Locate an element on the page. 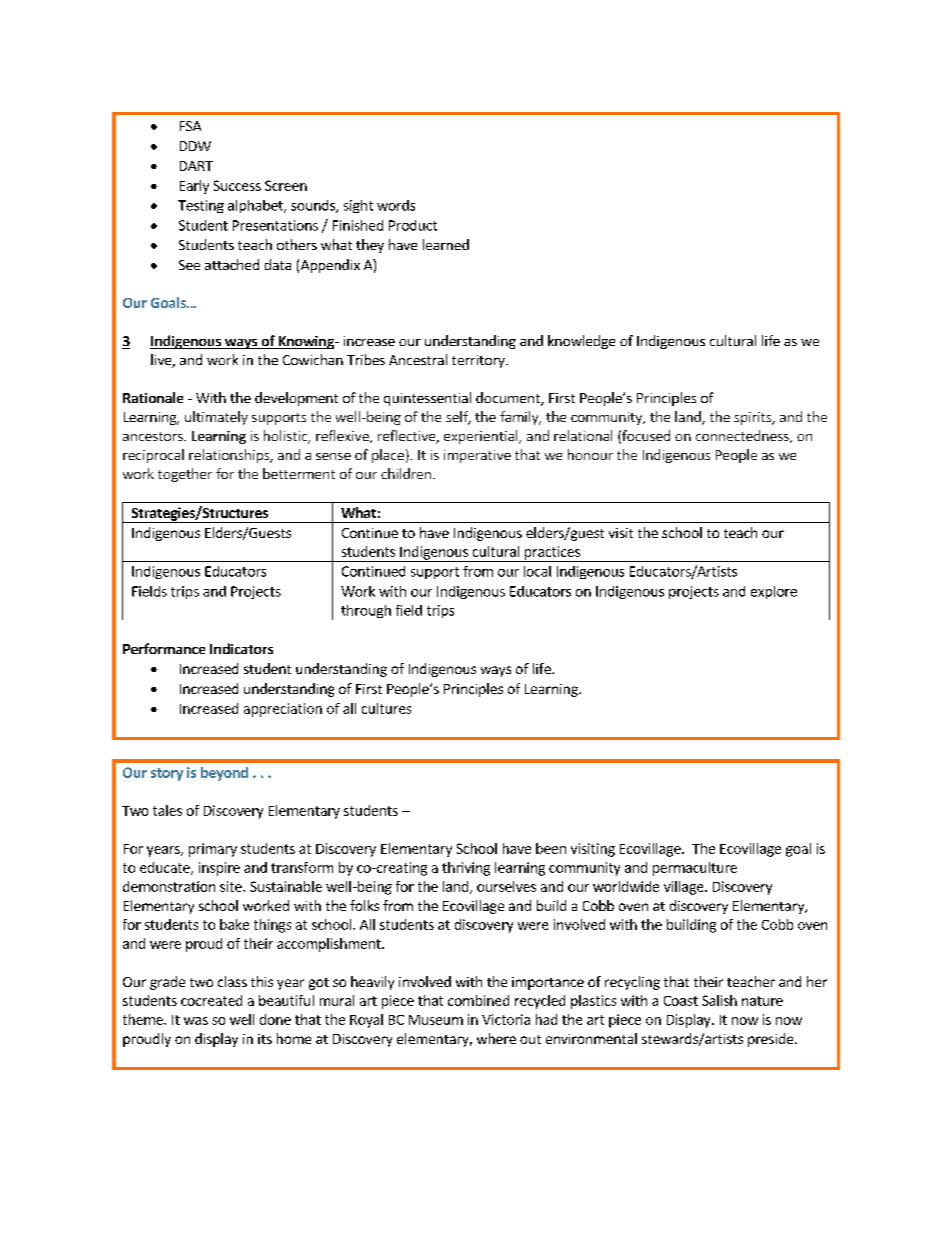 The height and width of the page is (1233, 952). was is located at coordinates (196, 1021).
